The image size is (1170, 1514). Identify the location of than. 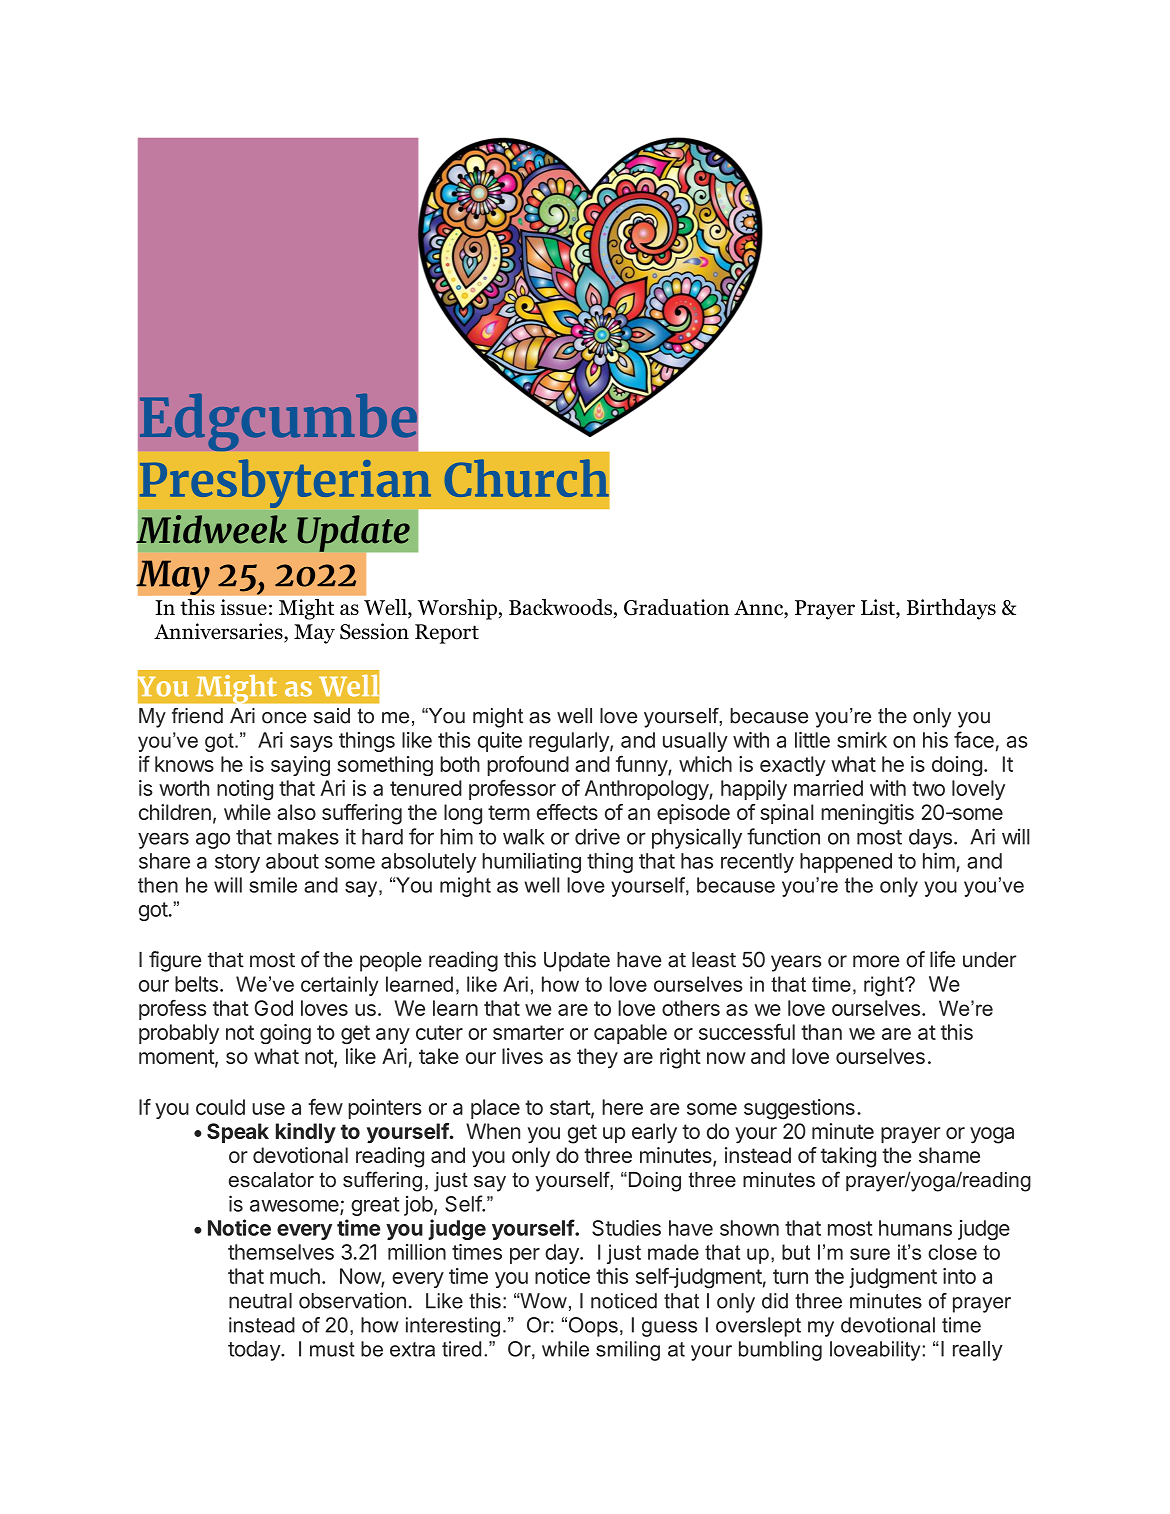
(821, 1032).
